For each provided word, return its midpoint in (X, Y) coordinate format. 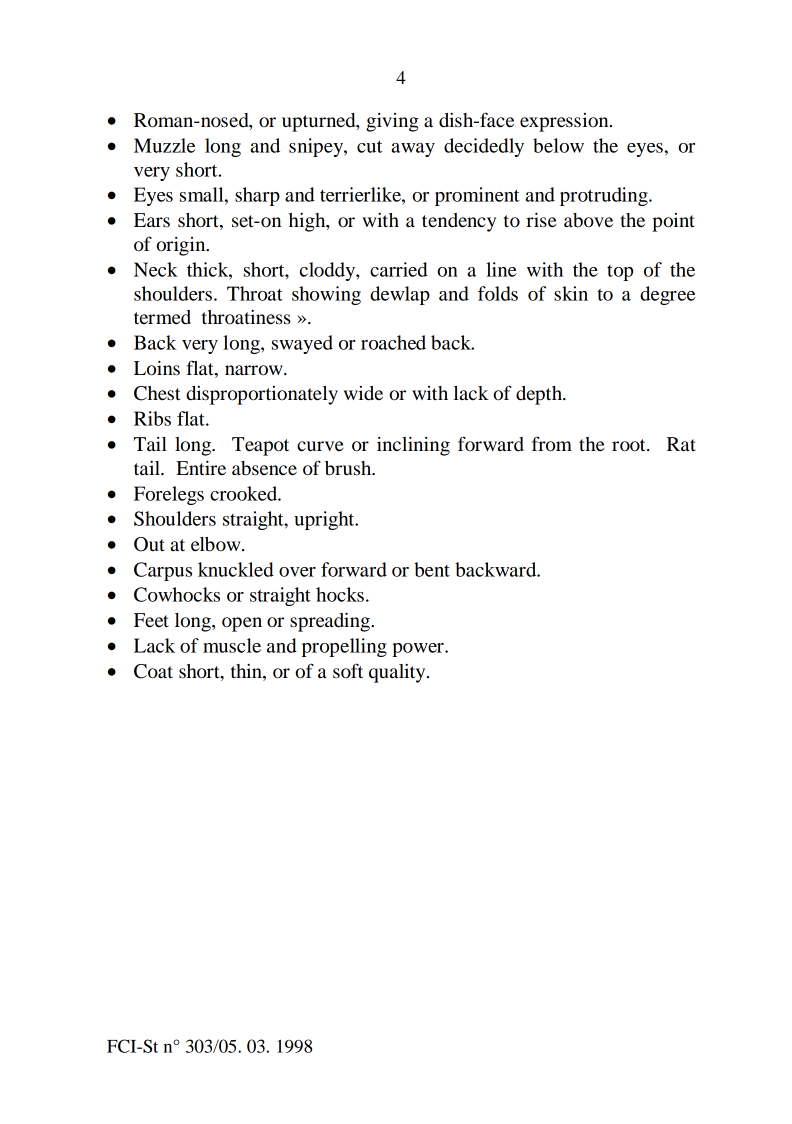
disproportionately (262, 395)
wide (363, 393)
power (419, 650)
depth (540, 395)
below (558, 145)
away (413, 150)
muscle (232, 645)
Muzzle (164, 145)
